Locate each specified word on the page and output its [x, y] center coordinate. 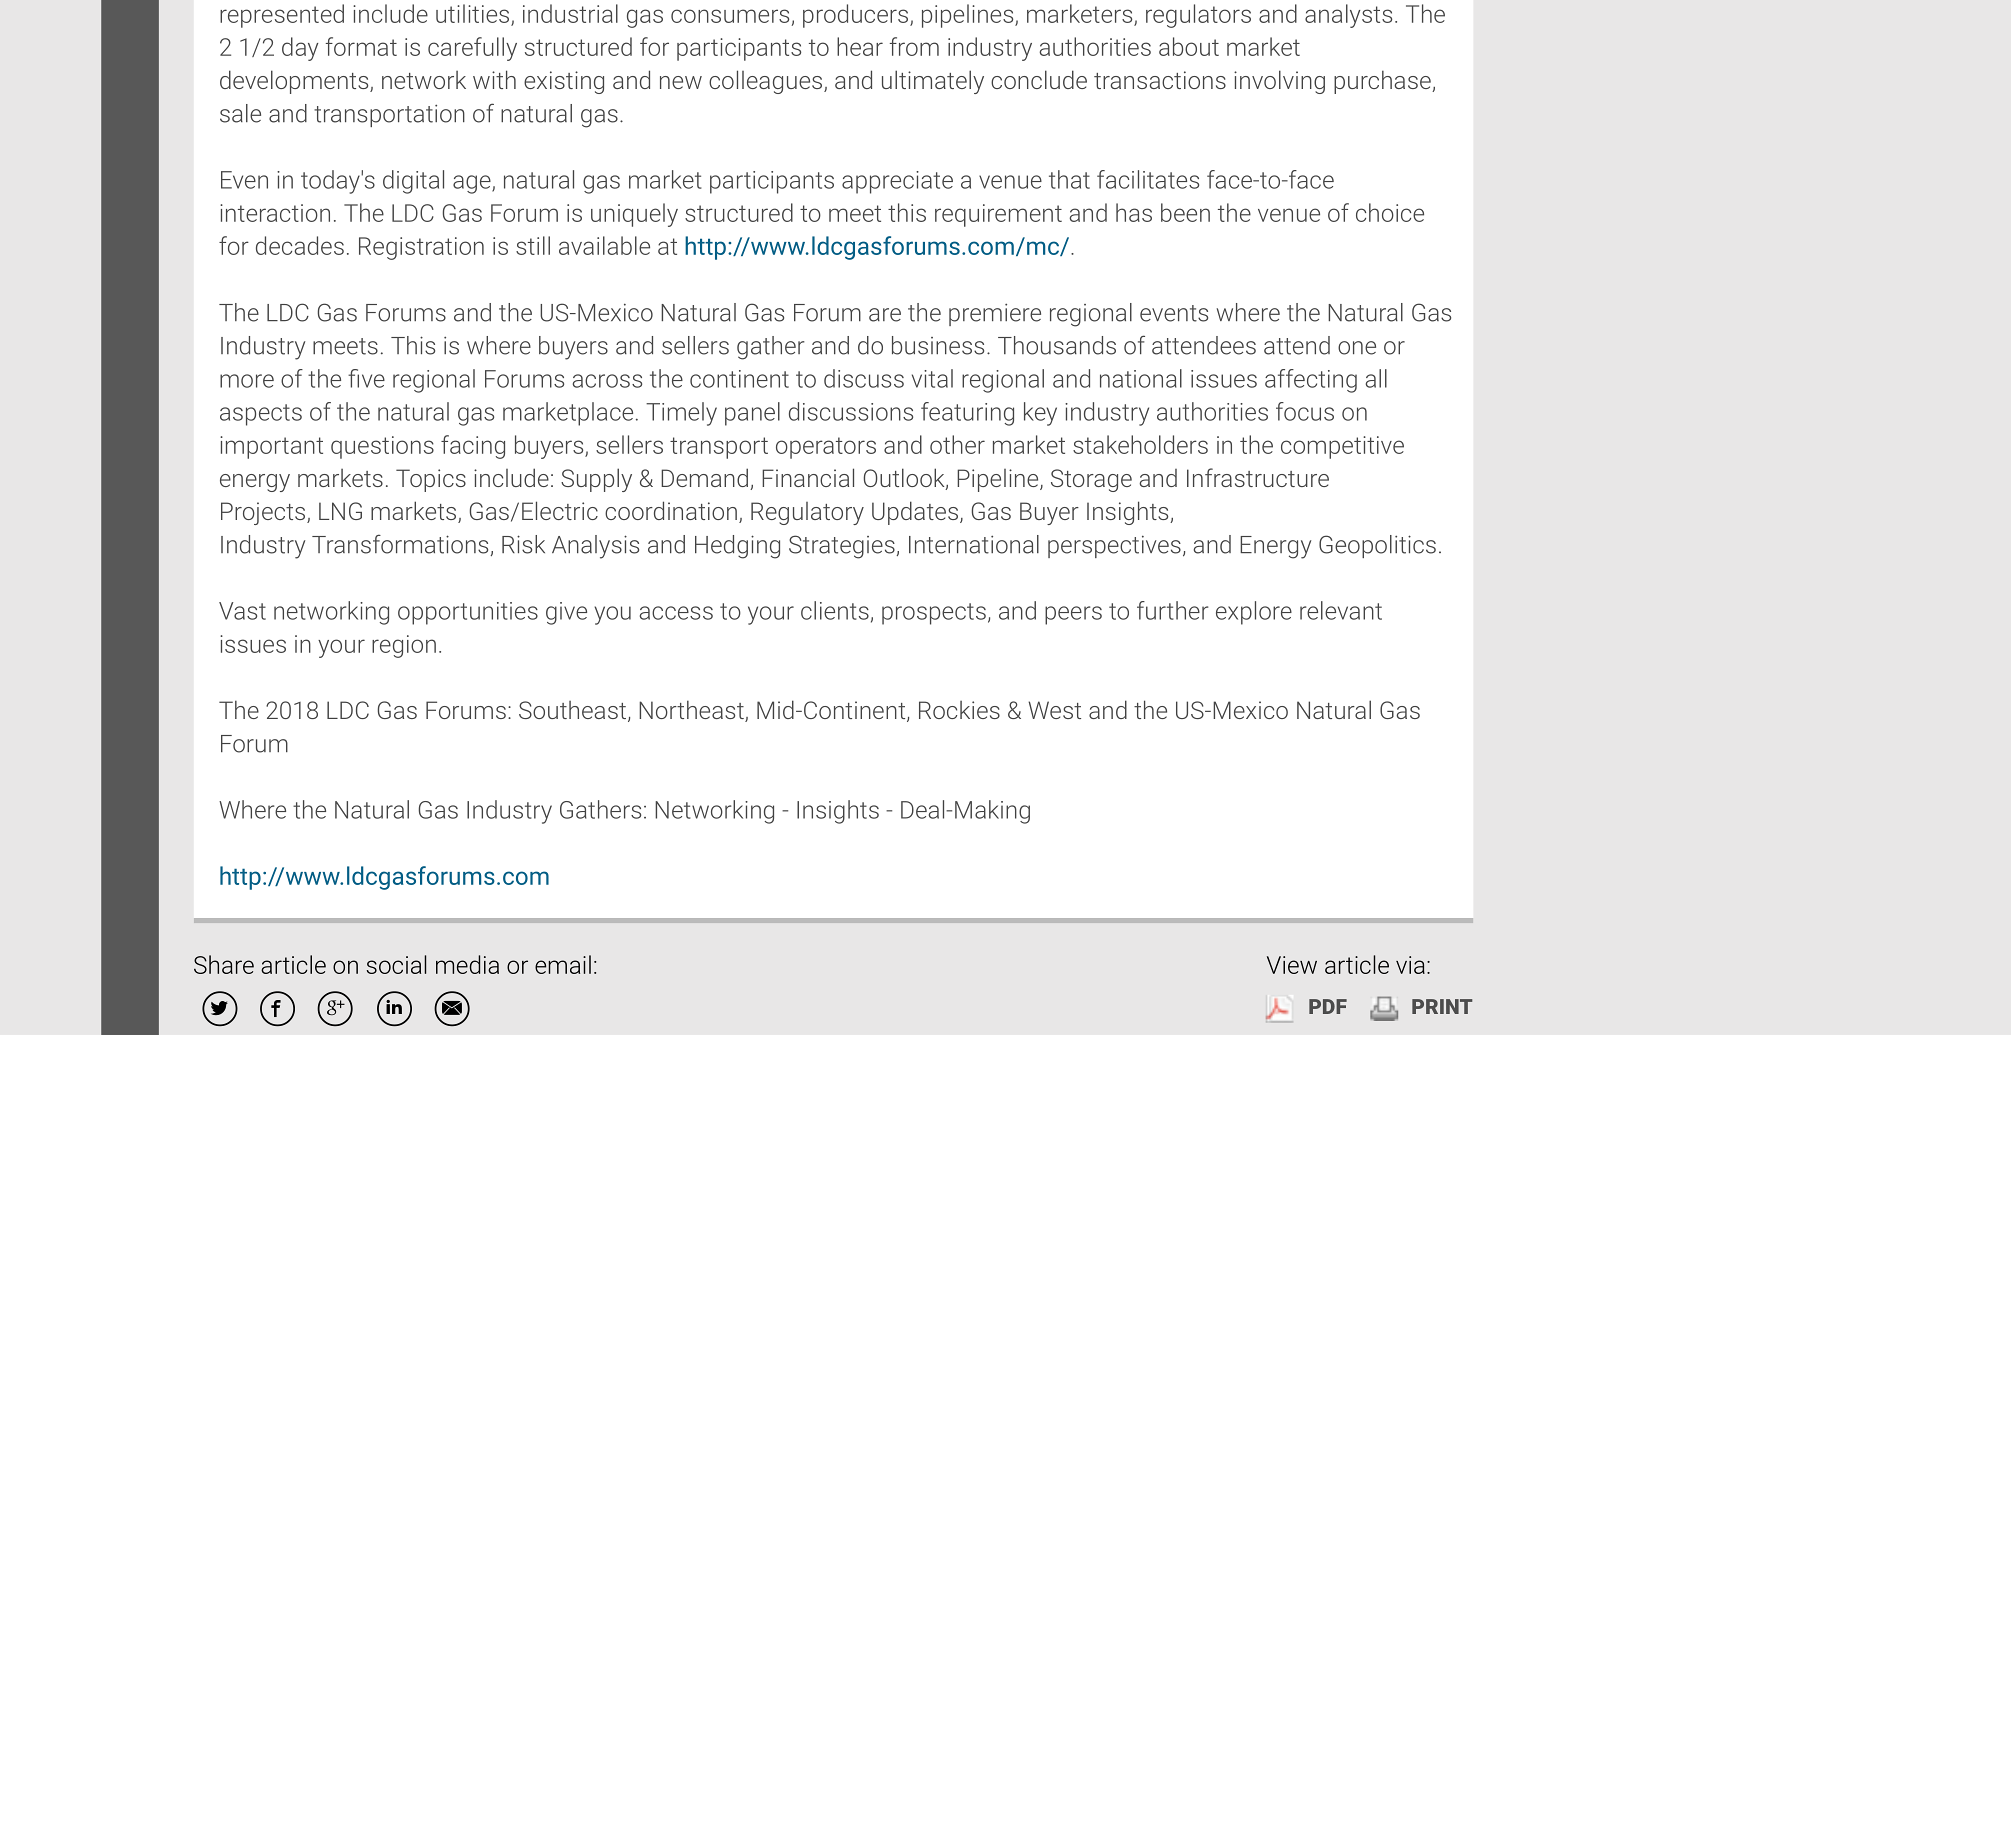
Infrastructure [1258, 477]
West [1054, 710]
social [396, 964]
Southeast [572, 710]
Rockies [959, 710]
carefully [472, 49]
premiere [995, 314]
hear [860, 46]
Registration [421, 248]
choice [1390, 212]
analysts [1348, 16]
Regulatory [807, 513]
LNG [340, 511]
